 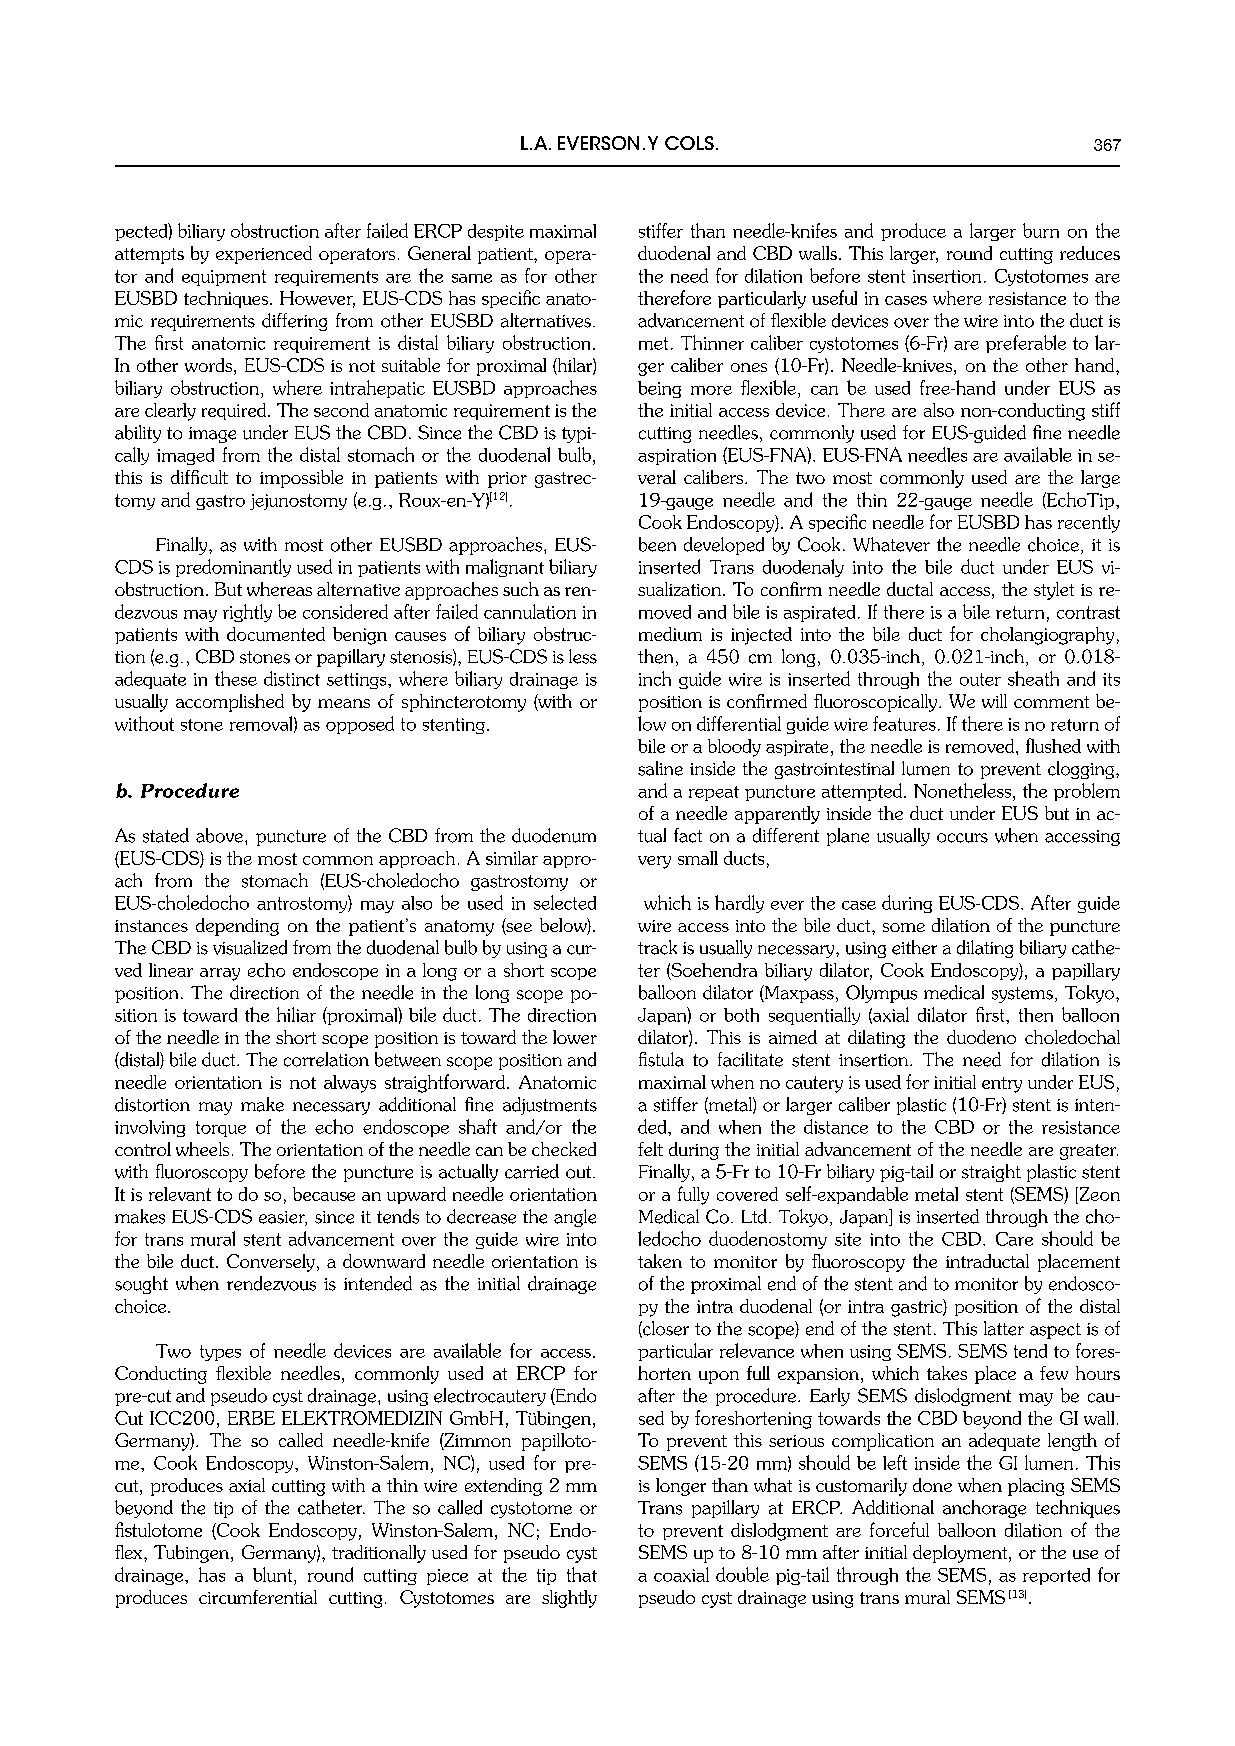 What do you see at coordinates (961, 1554) in the screenshot?
I see `deployment` at bounding box center [961, 1554].
